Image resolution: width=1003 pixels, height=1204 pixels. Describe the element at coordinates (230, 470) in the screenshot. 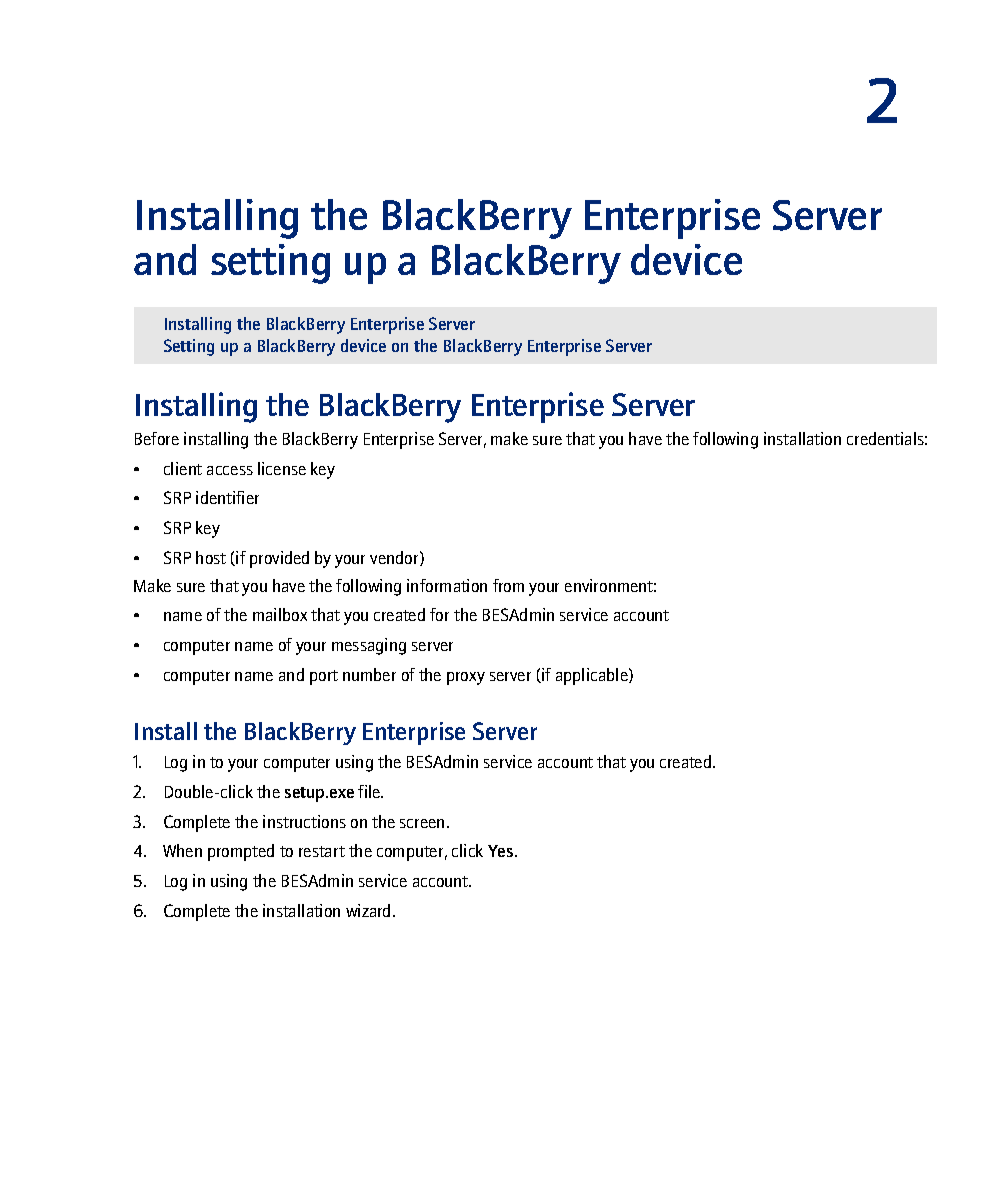

I see `access` at that location.
